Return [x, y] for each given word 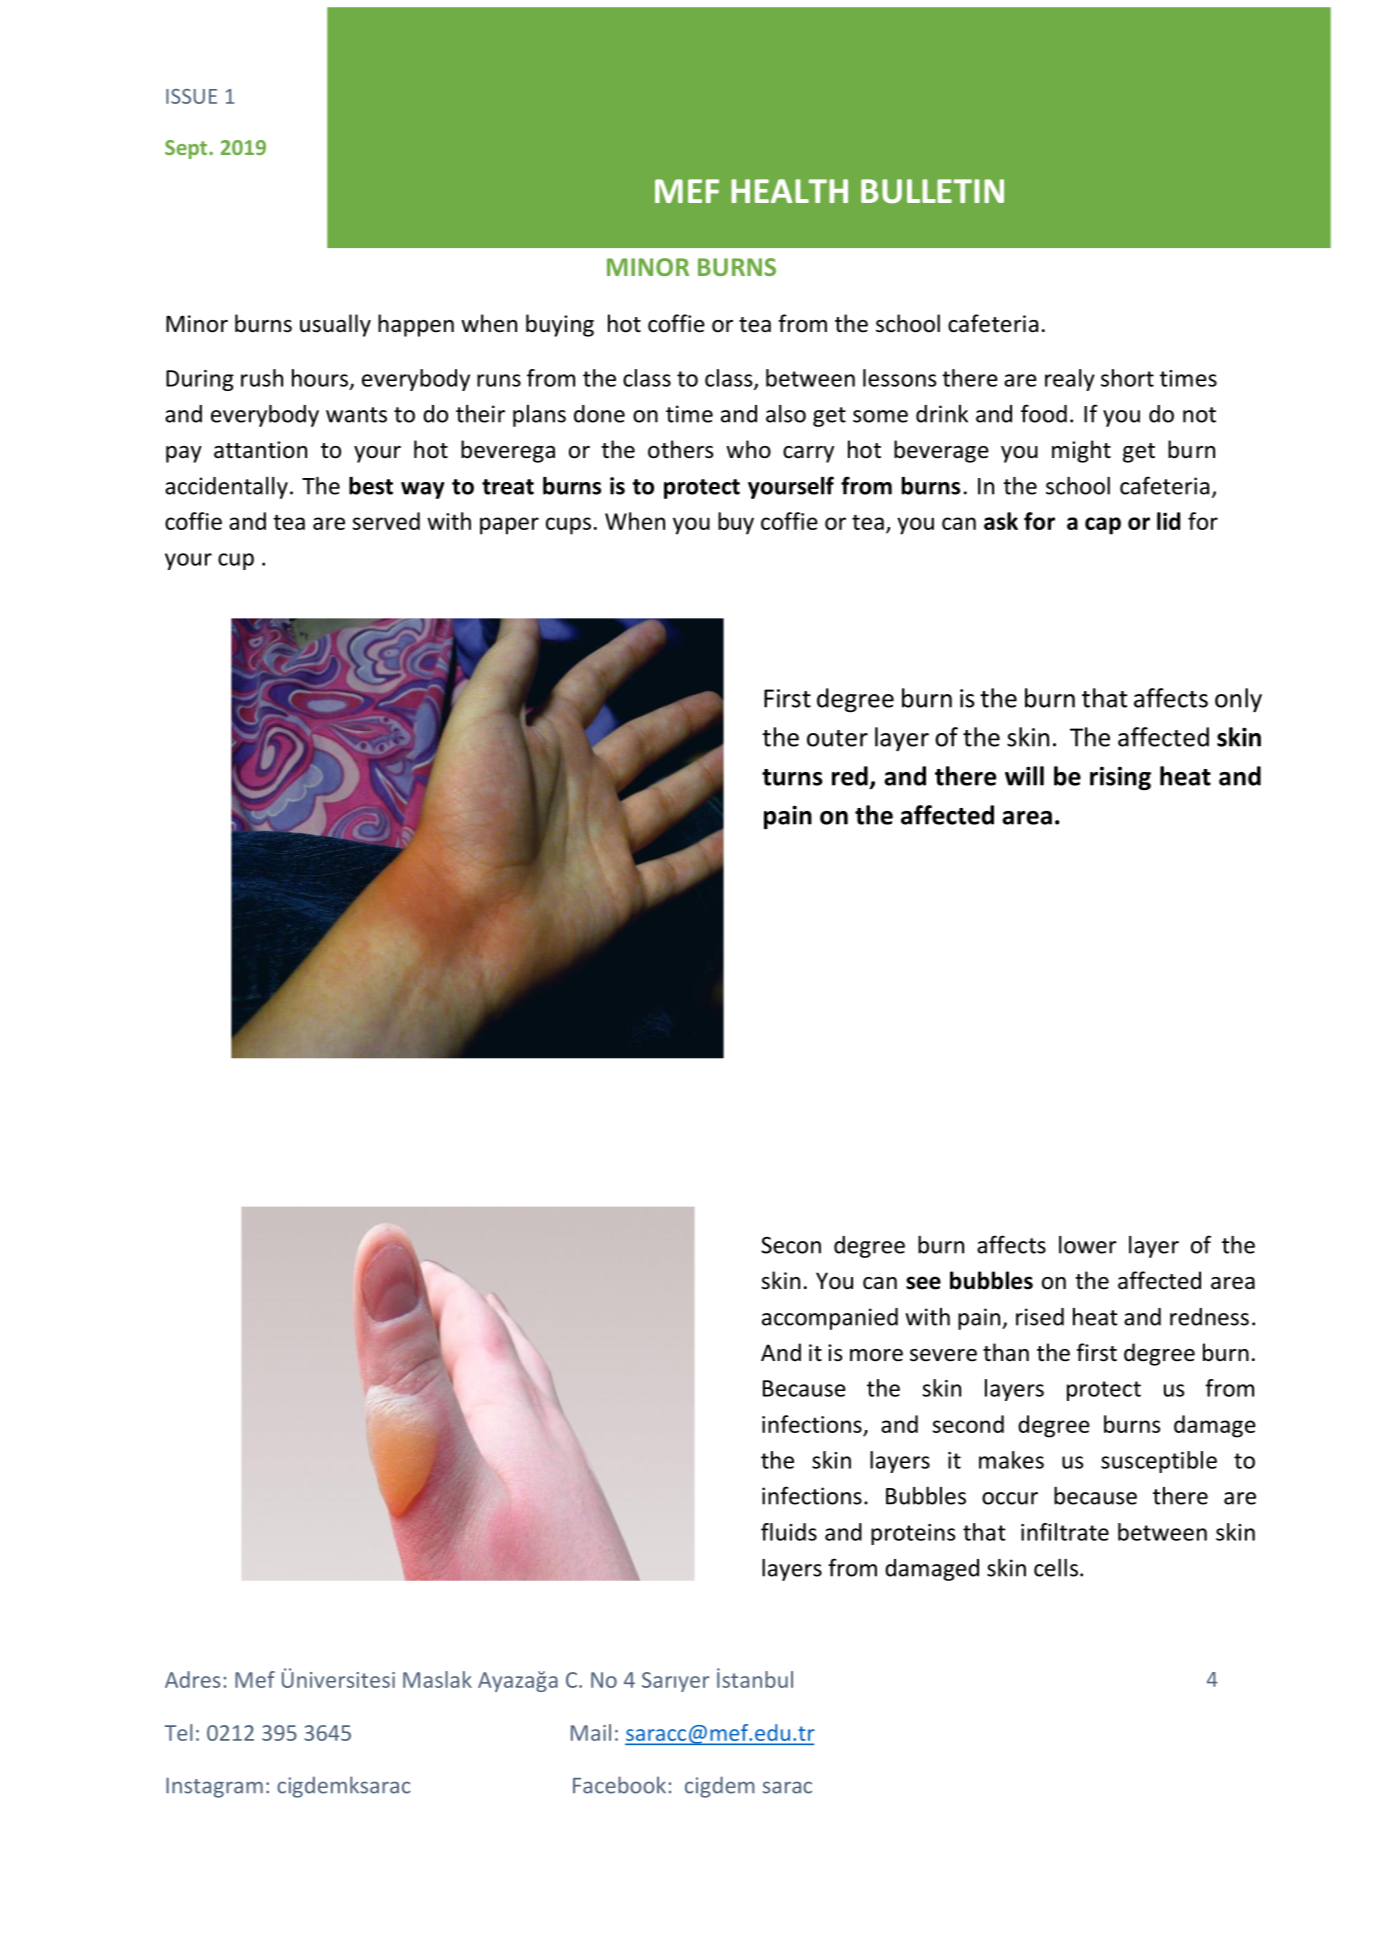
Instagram [214, 1788]
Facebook [619, 1785]
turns [792, 777]
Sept [187, 149]
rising [1120, 779]
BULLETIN [932, 191]
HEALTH [789, 191]
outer [837, 738]
